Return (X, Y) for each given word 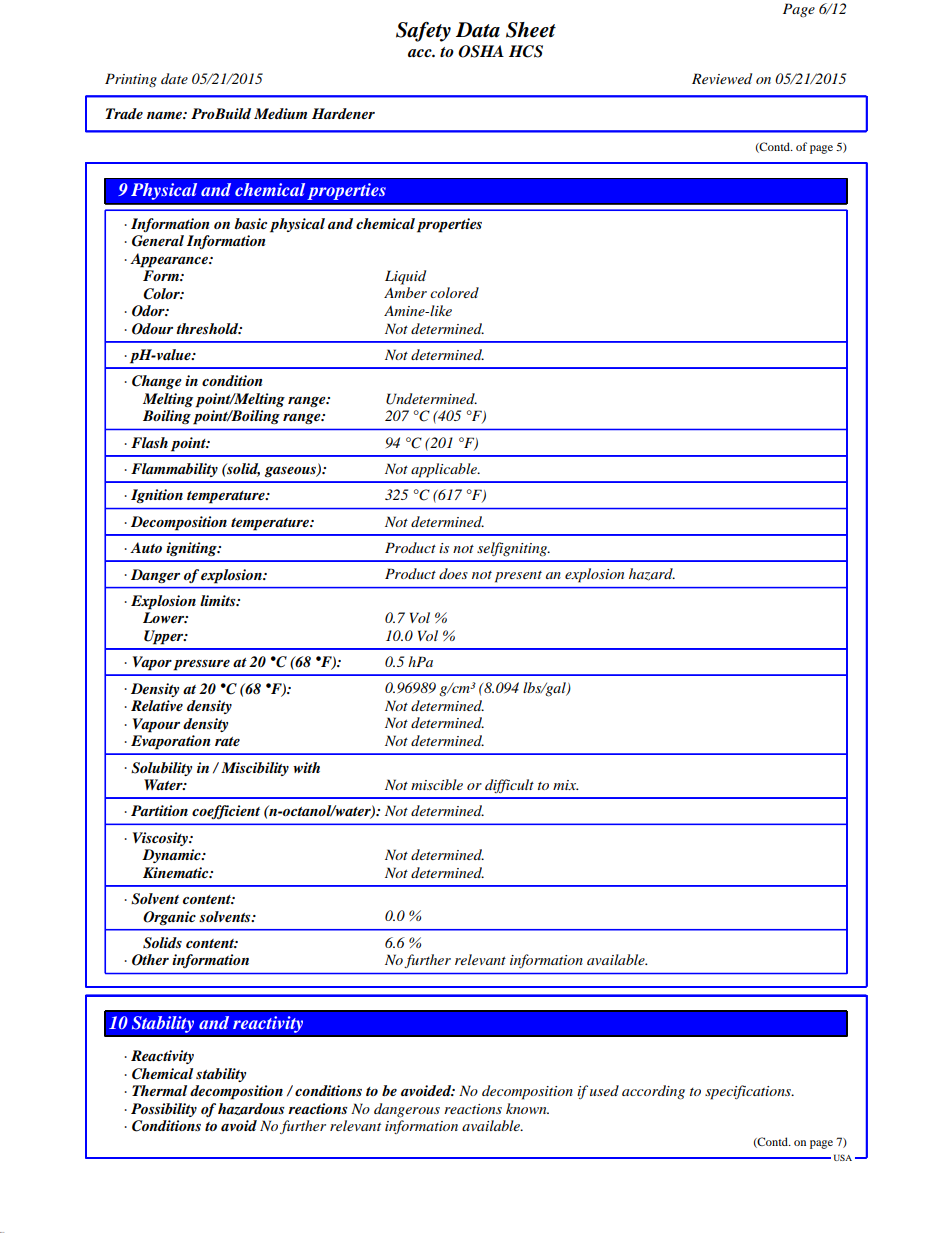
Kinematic (177, 872)
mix (566, 785)
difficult (509, 786)
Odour (152, 329)
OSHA (481, 51)
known (527, 1108)
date (174, 78)
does (453, 573)
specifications (749, 1092)
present (518, 577)
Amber (405, 292)
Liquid (405, 277)
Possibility (164, 1110)
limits (219, 600)
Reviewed (722, 78)
